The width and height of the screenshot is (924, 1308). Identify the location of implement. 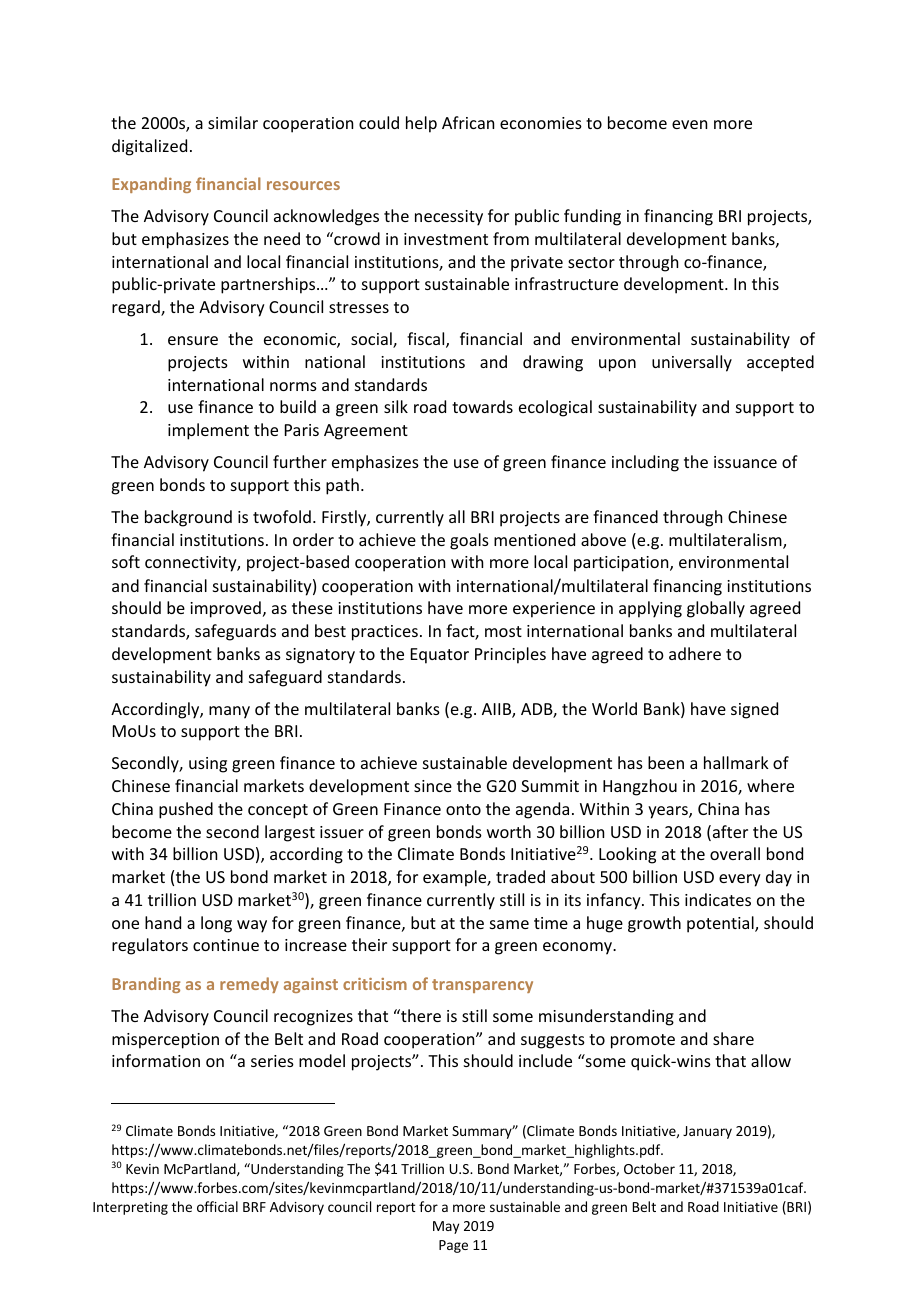
(208, 431).
